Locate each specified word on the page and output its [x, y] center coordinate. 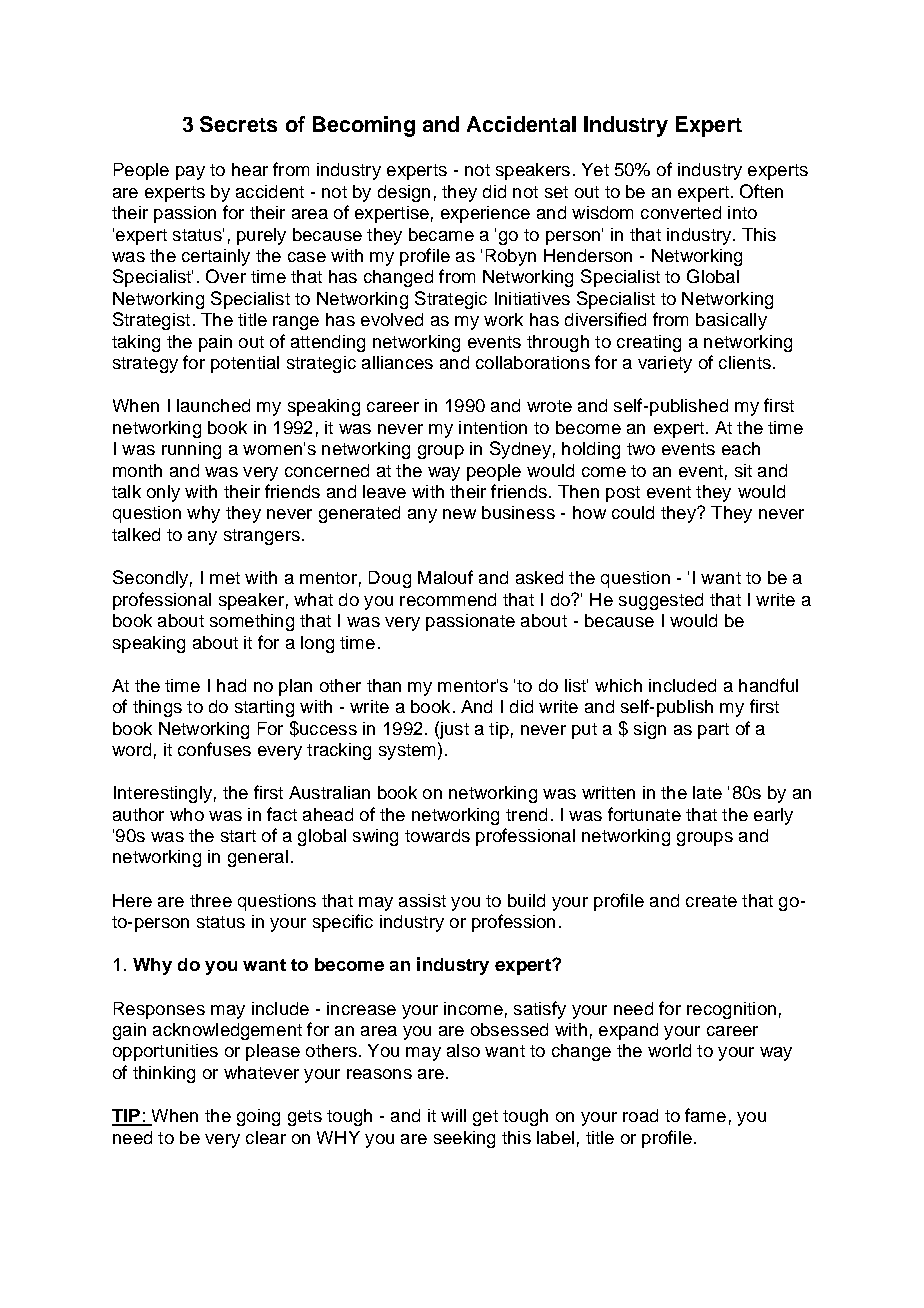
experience [485, 214]
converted [681, 212]
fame [705, 1115]
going [258, 1117]
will [453, 1115]
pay [190, 173]
